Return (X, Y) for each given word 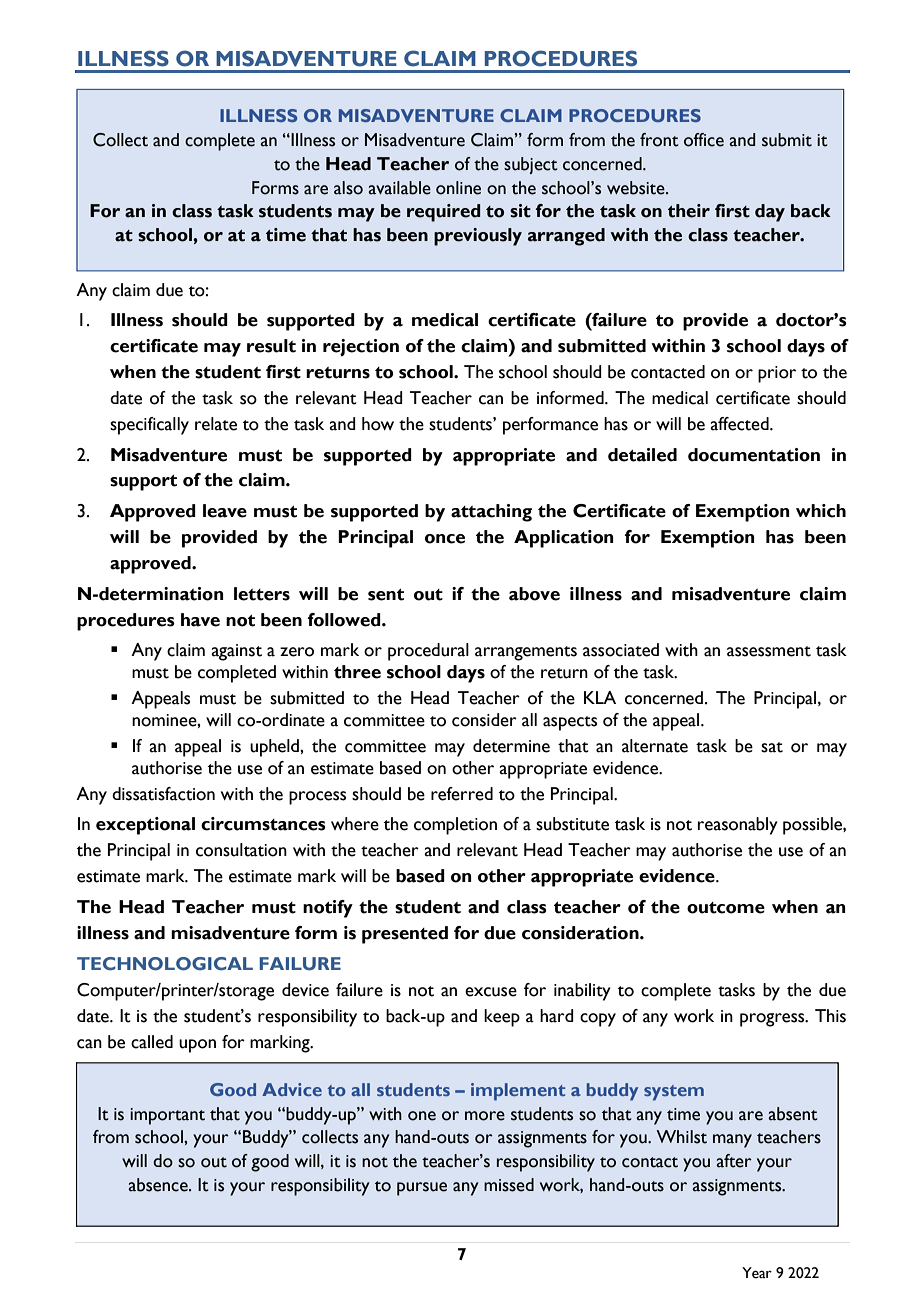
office (704, 140)
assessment (769, 651)
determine (511, 746)
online (458, 188)
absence (159, 1185)
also (348, 188)
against (236, 652)
